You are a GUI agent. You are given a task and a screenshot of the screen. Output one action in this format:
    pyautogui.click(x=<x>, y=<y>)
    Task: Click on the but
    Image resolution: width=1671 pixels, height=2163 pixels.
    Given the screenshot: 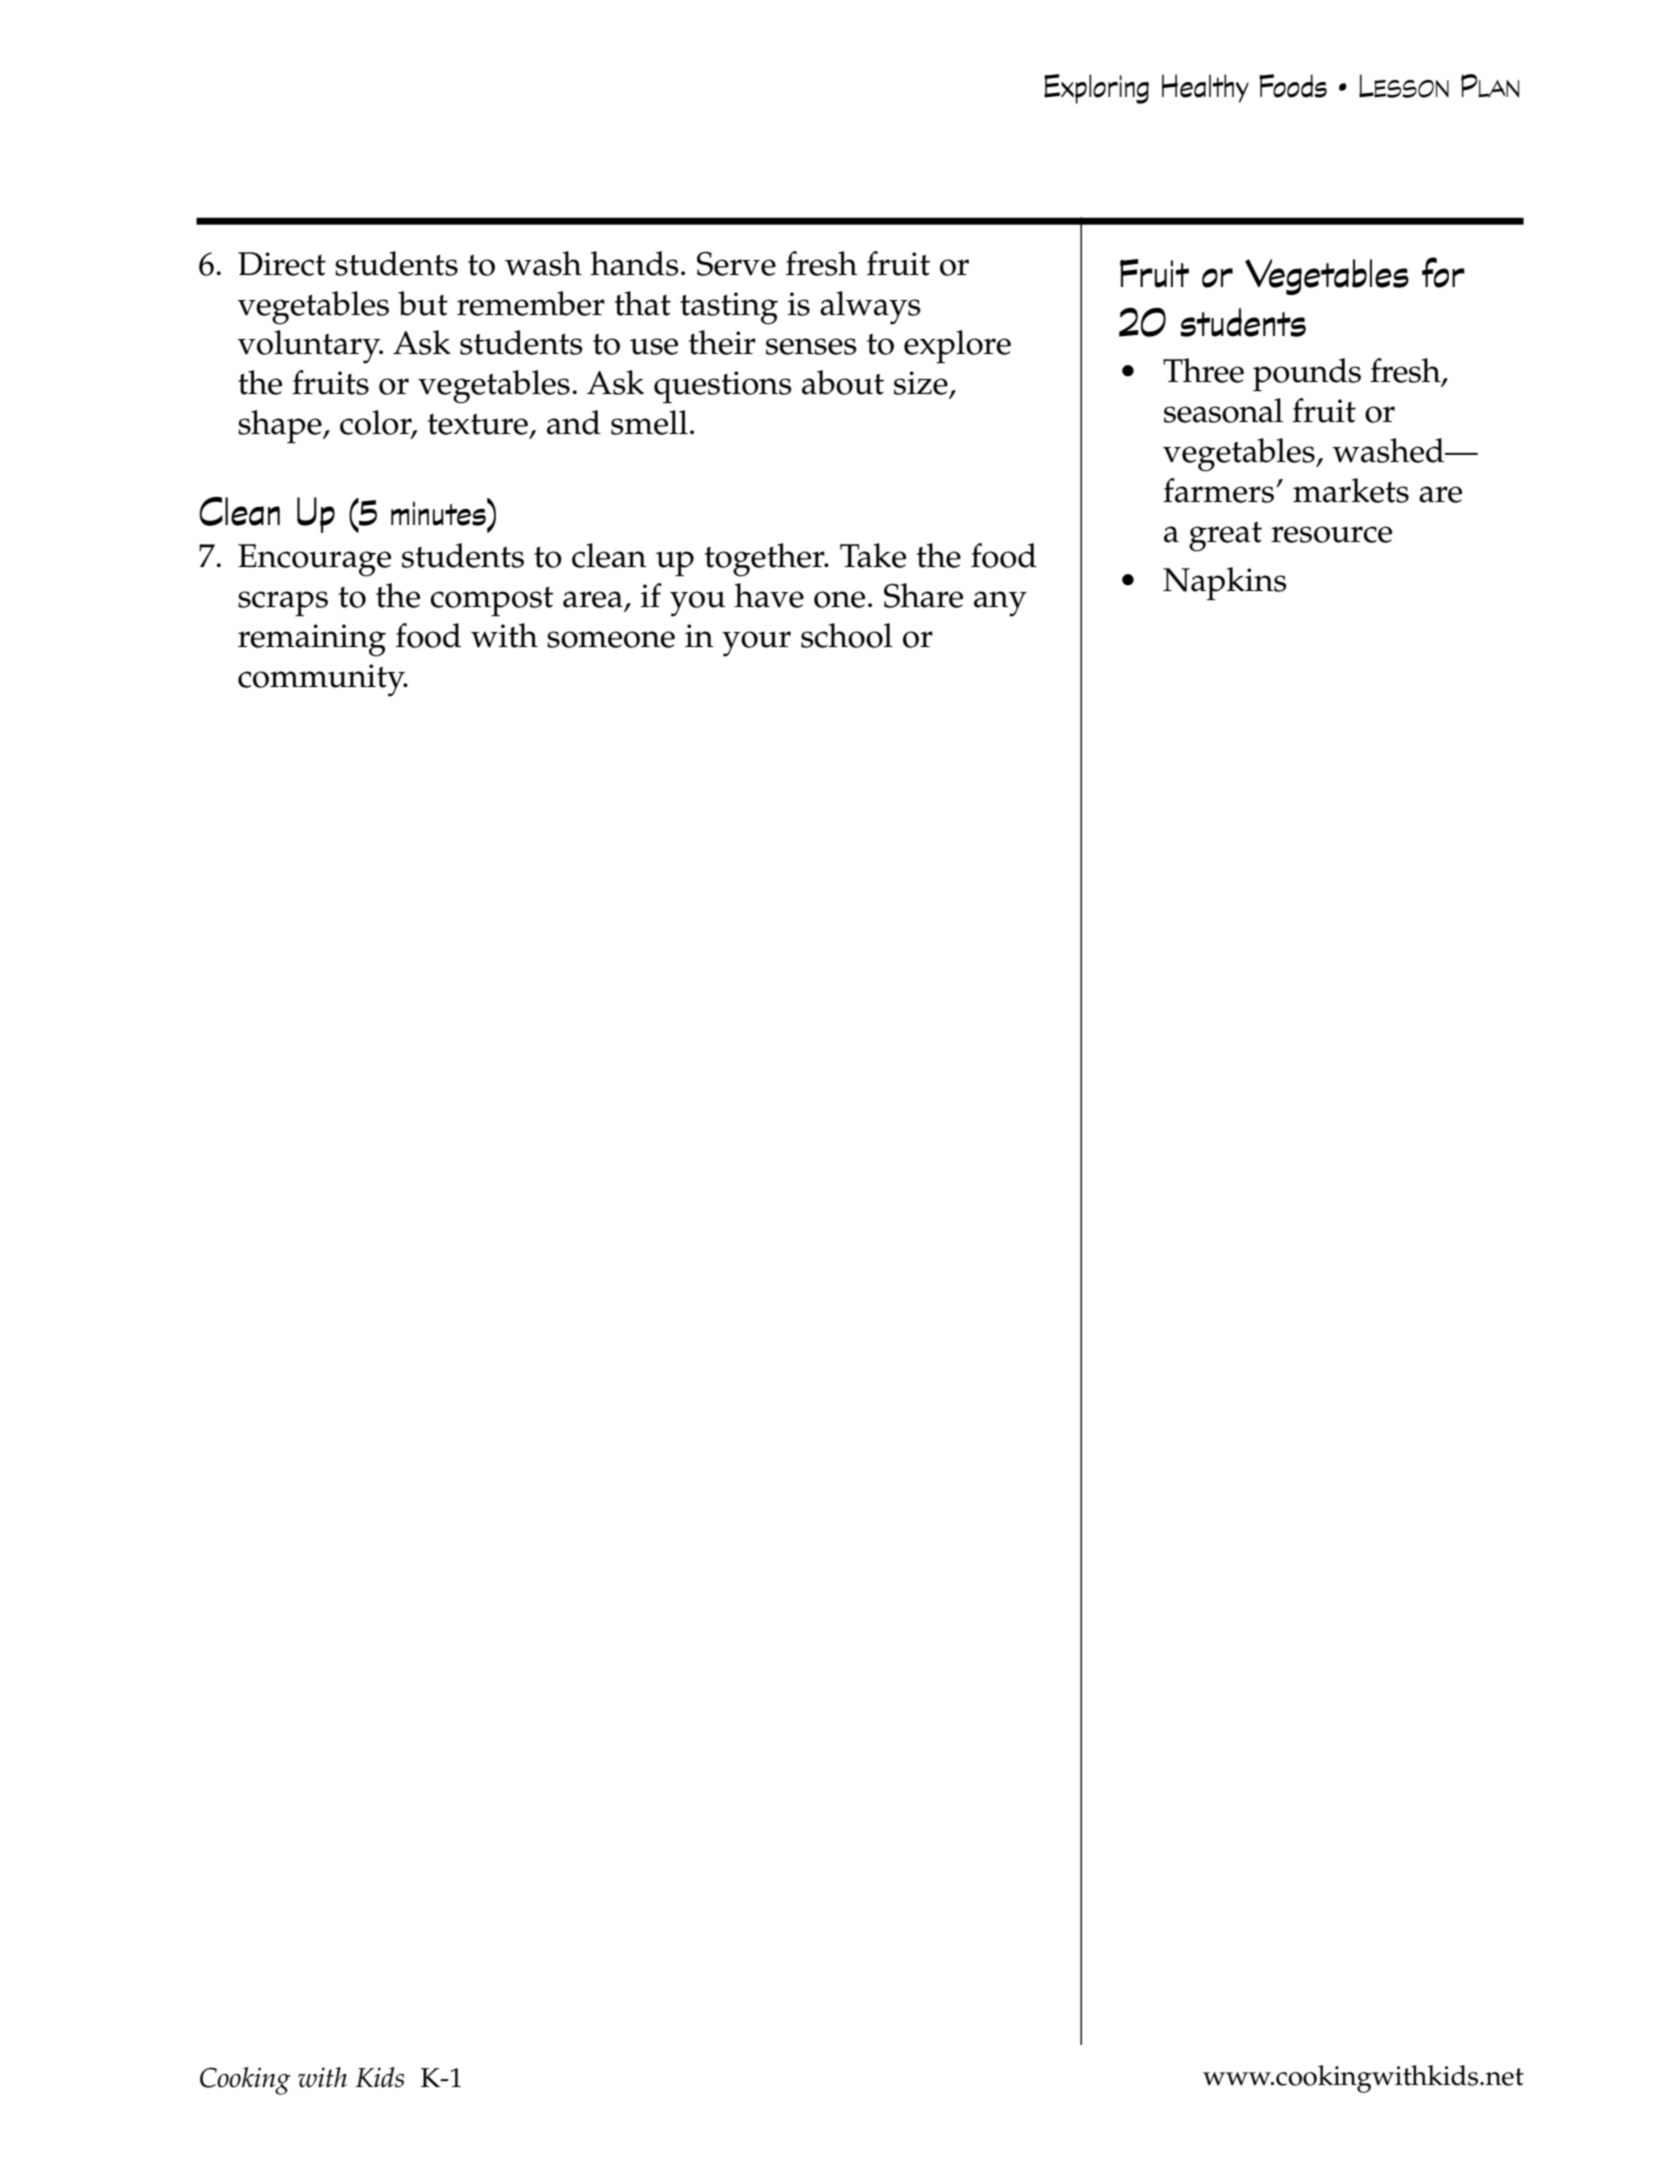 What is the action you would take?
    pyautogui.click(x=423, y=303)
